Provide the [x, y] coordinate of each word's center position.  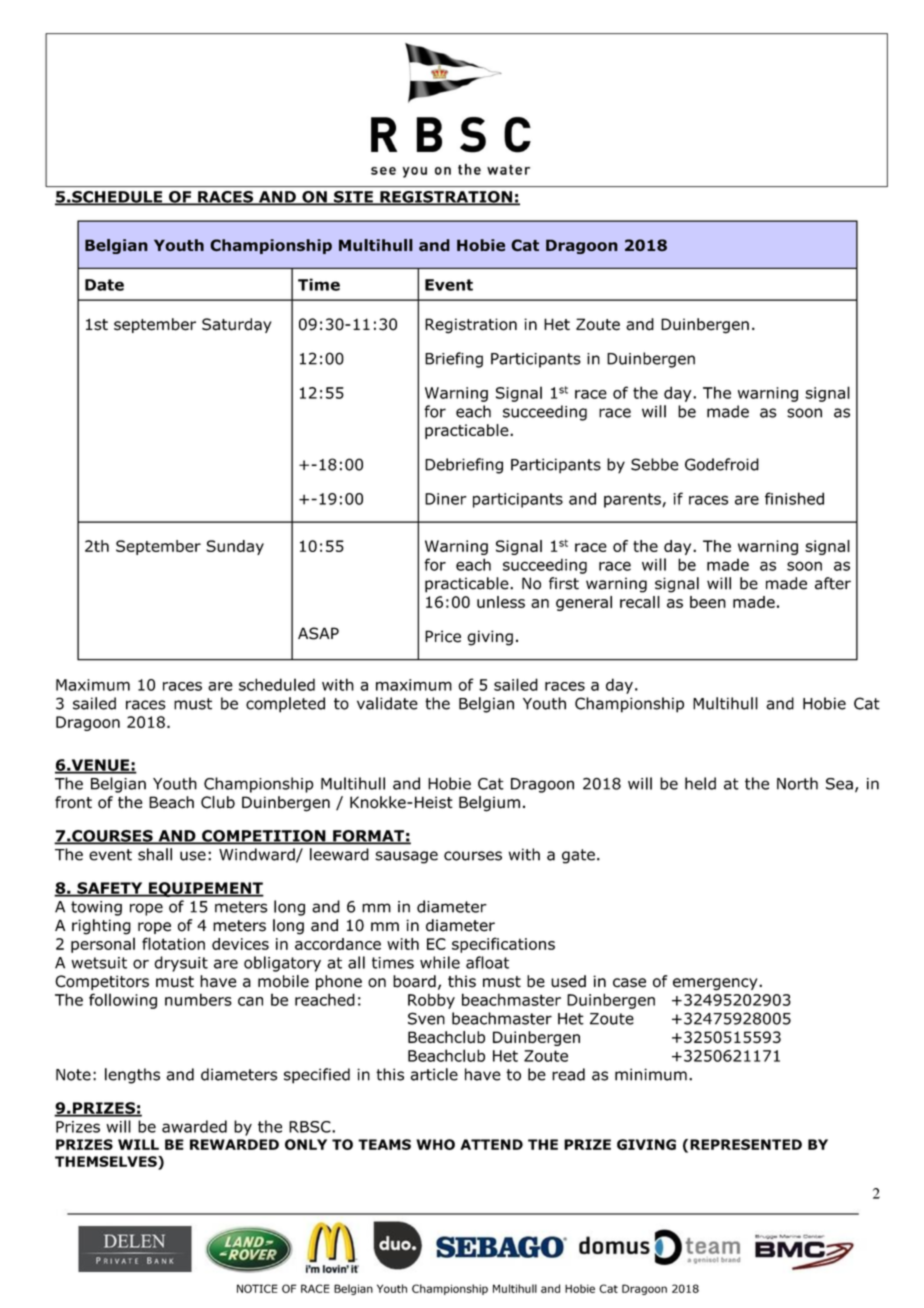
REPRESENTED [746, 1144]
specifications [503, 945]
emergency [716, 984]
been [708, 602]
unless [501, 602]
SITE [353, 198]
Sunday [235, 547]
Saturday [237, 325]
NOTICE [257, 1288]
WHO [435, 1144]
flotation [173, 943]
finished [794, 498]
